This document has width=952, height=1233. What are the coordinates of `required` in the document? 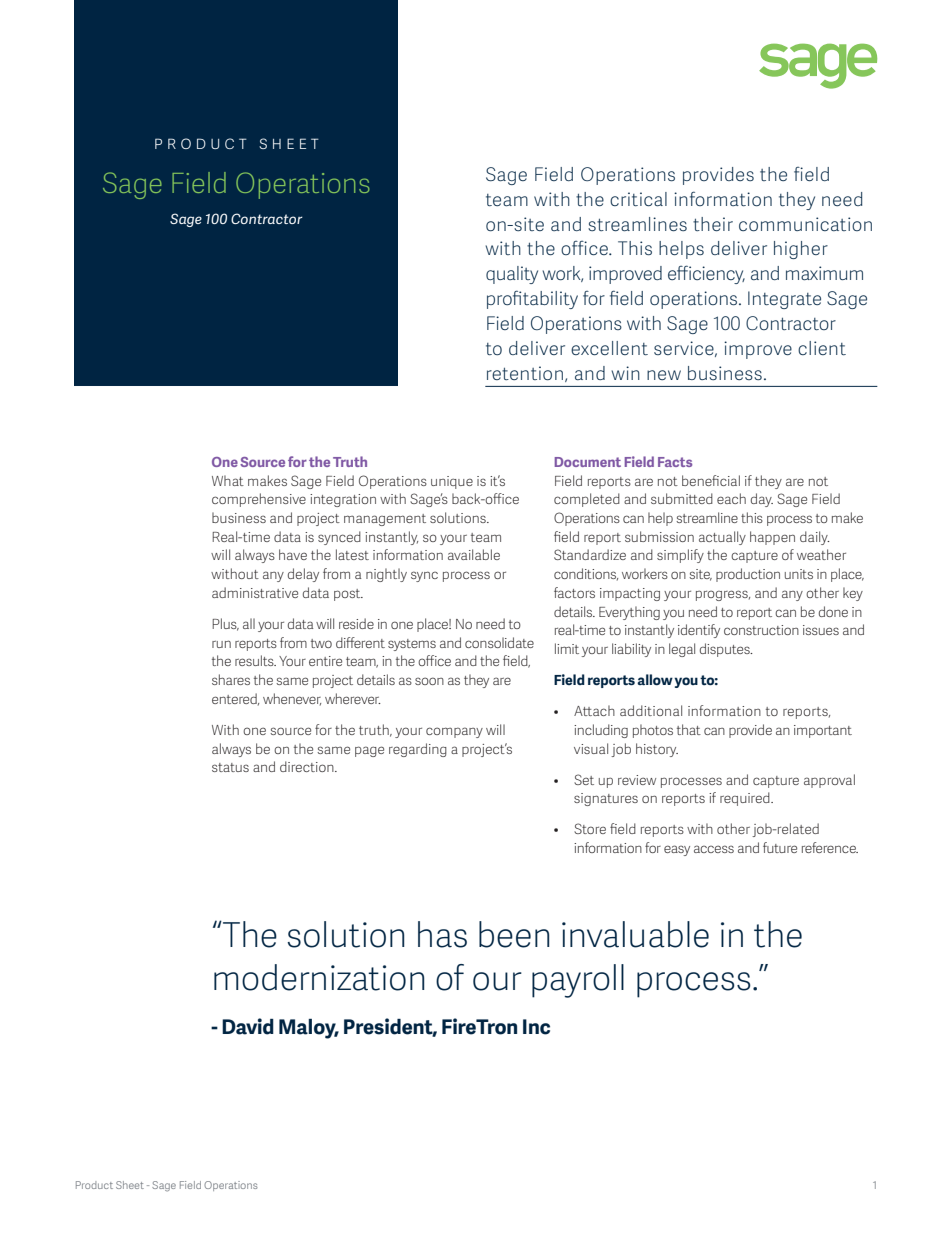 It's located at (746, 799).
